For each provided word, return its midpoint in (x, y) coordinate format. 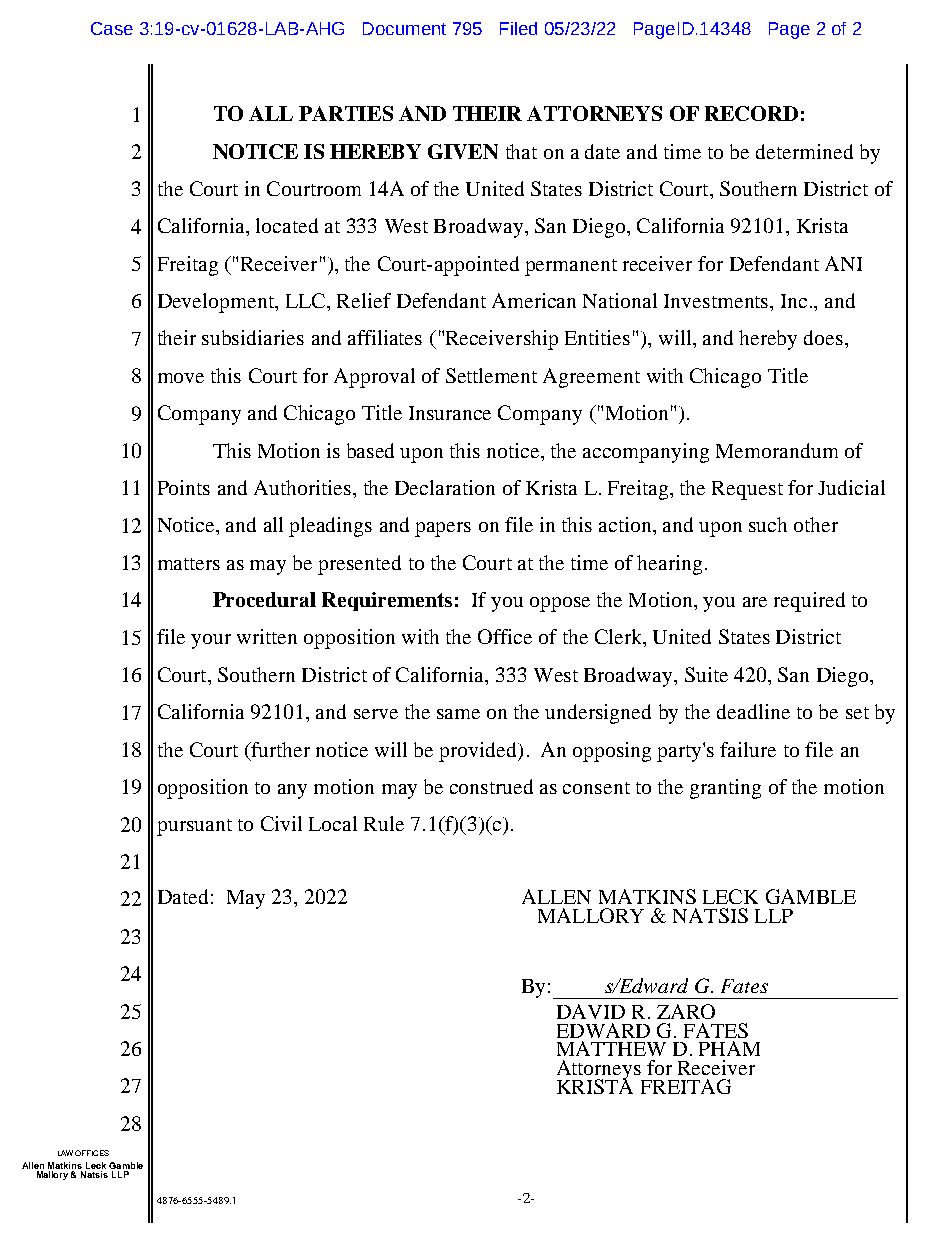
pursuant (194, 827)
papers (443, 529)
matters (189, 564)
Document (404, 28)
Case (112, 28)
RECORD (751, 113)
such (768, 524)
